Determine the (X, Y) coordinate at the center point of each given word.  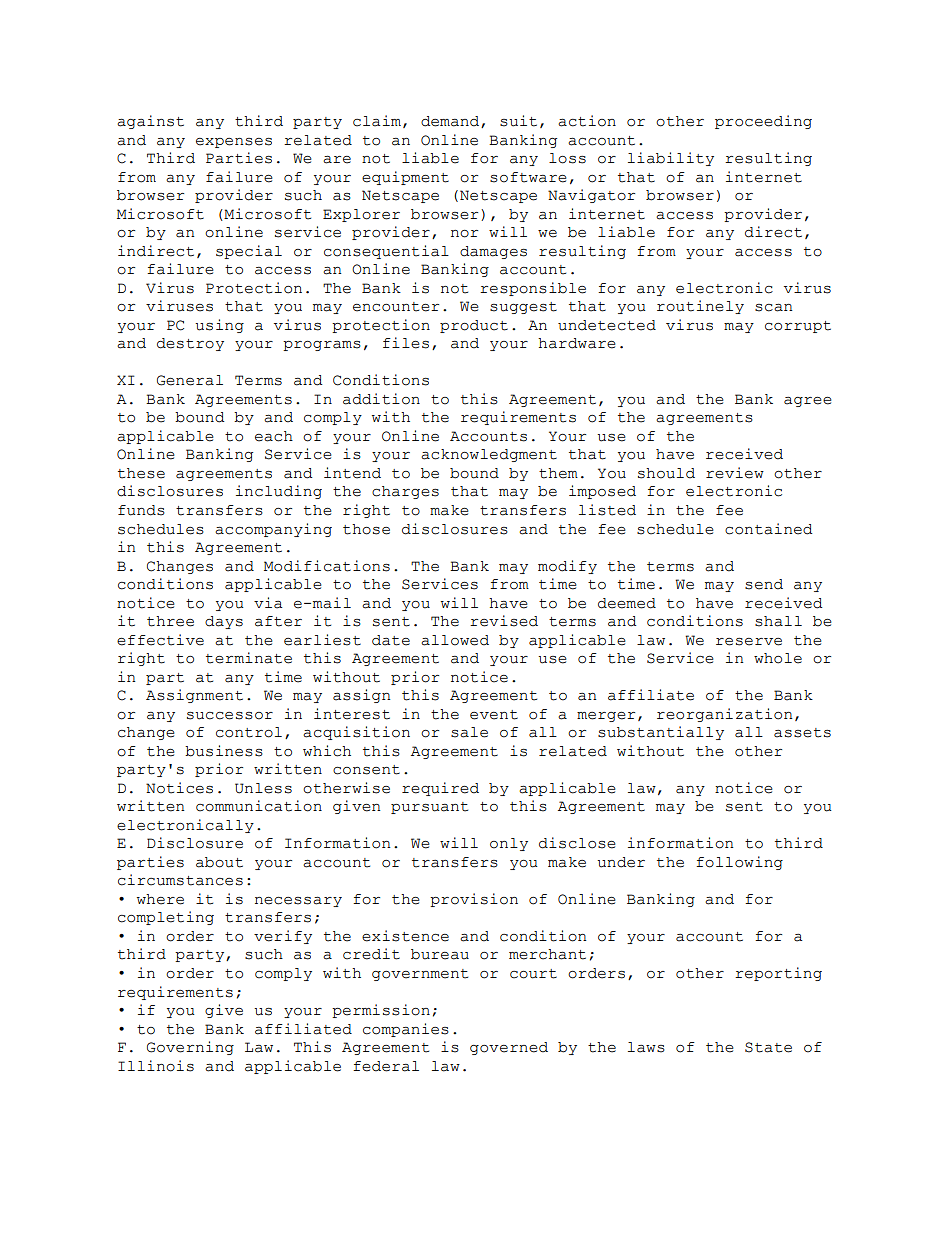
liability (671, 159)
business (224, 751)
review (735, 473)
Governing (190, 1048)
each (274, 436)
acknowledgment (489, 455)
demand (451, 122)
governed (509, 1048)
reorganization (725, 715)
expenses (234, 143)
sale (469, 732)
